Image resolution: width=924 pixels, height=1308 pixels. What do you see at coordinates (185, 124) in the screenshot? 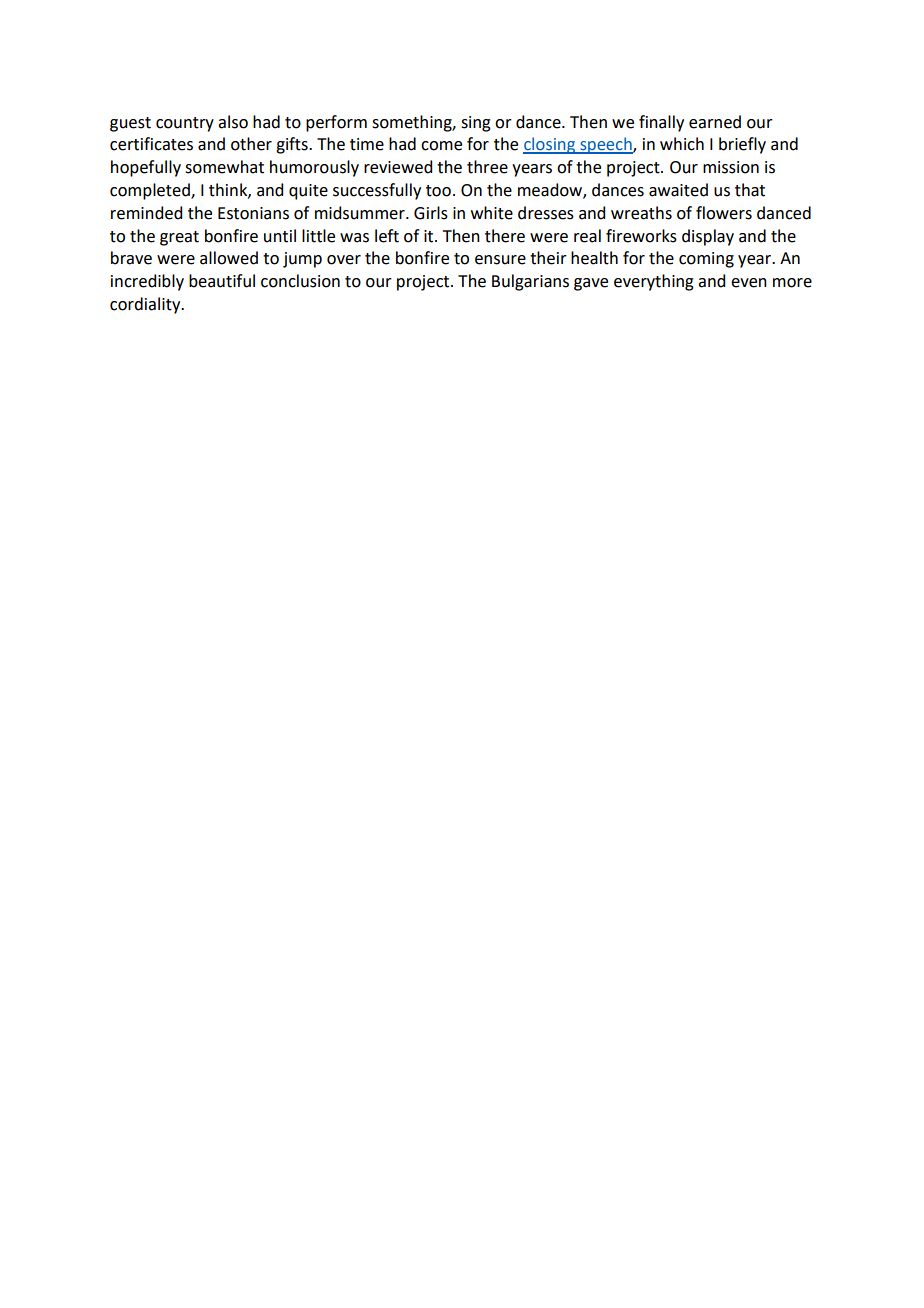
I see `country` at bounding box center [185, 124].
